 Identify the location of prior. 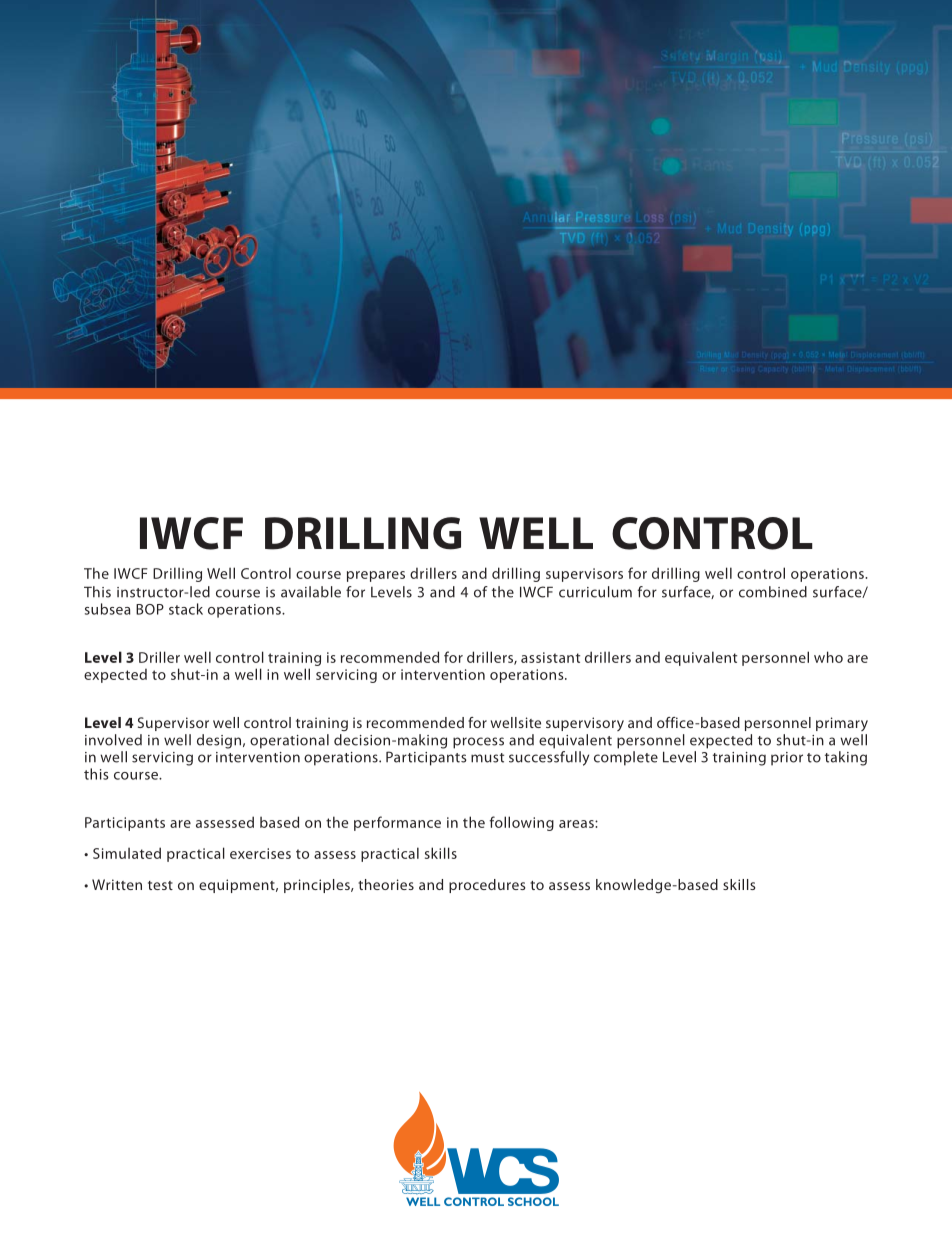
(787, 759).
